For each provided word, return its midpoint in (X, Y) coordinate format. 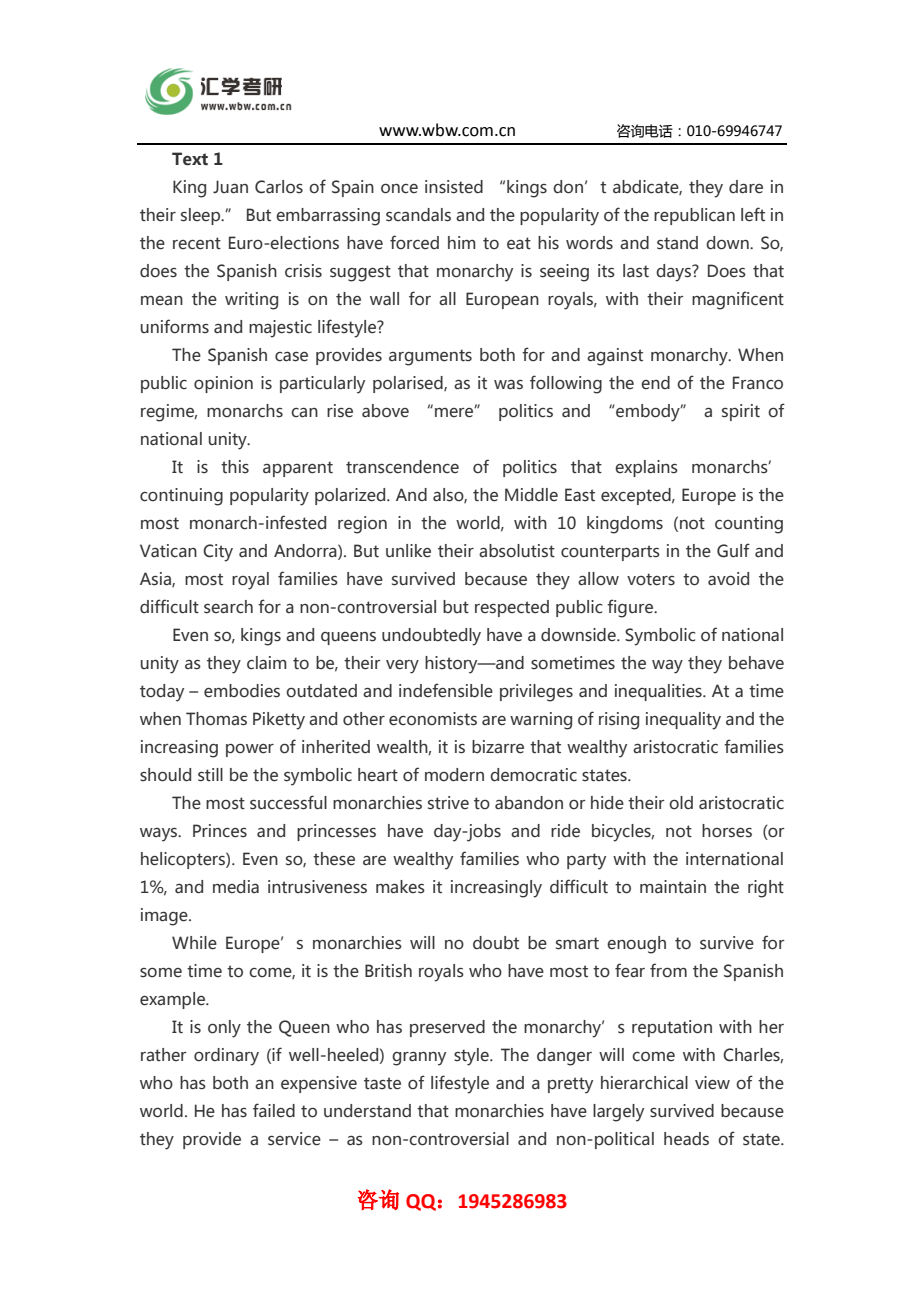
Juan (230, 187)
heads (686, 1139)
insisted (454, 187)
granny (419, 1059)
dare (746, 187)
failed (274, 1110)
